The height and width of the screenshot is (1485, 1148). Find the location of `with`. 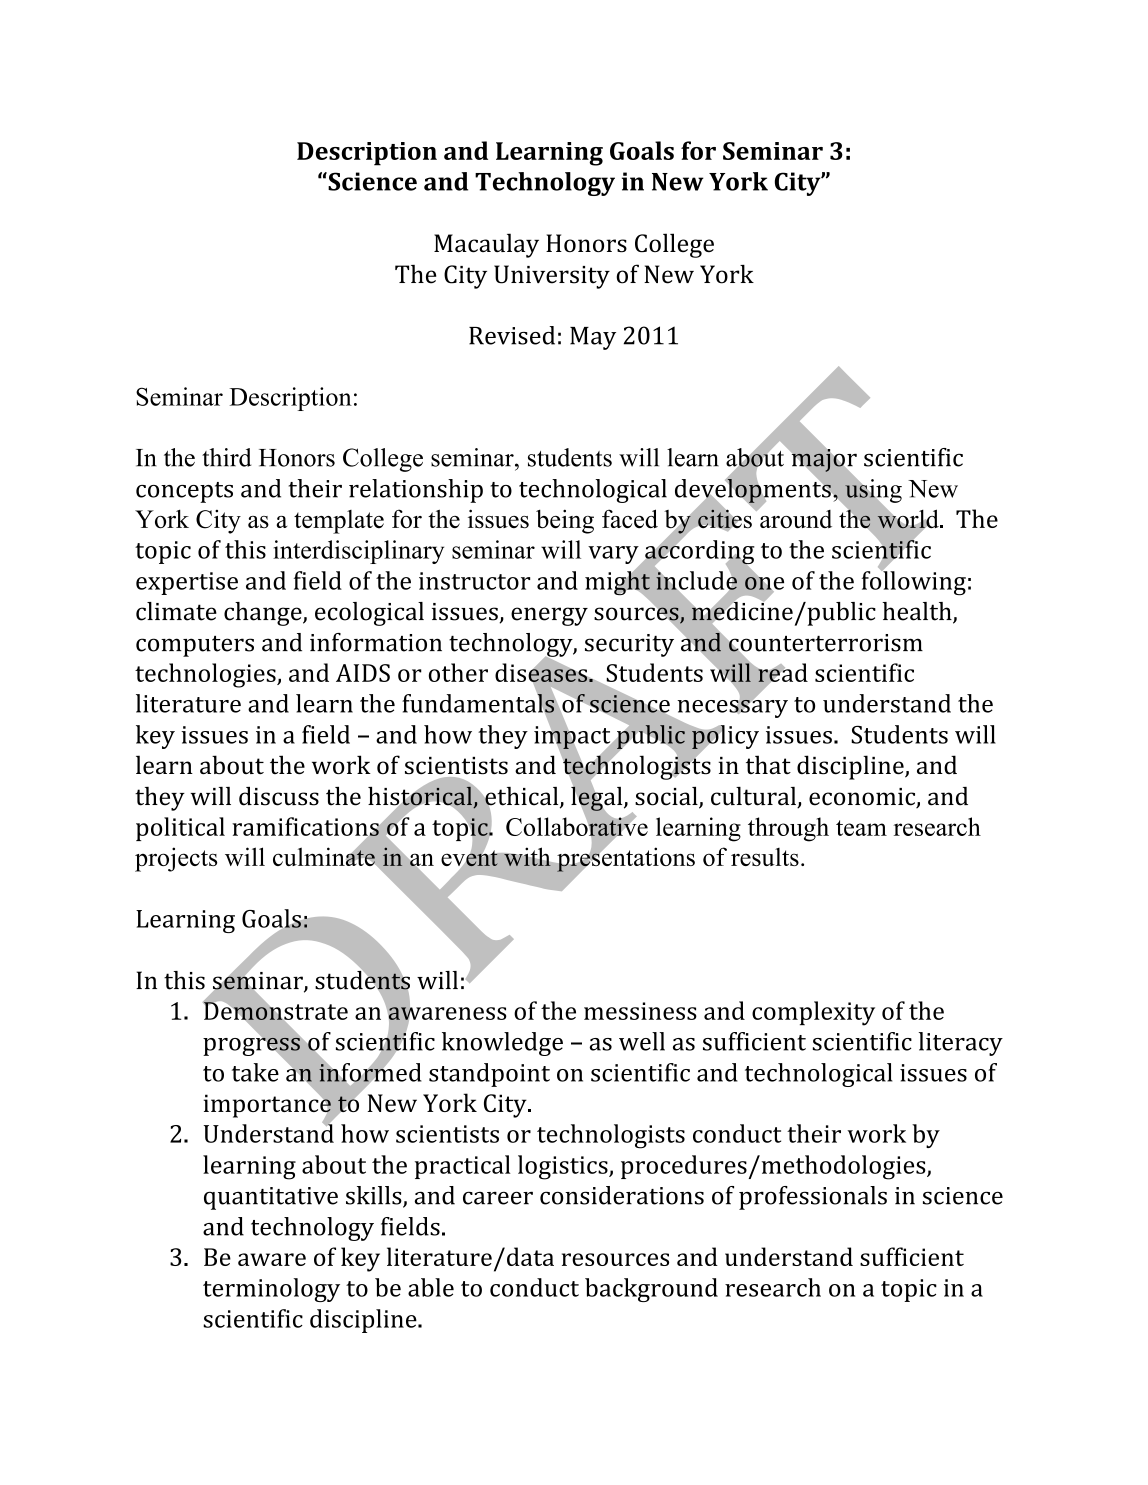

with is located at coordinates (527, 857).
